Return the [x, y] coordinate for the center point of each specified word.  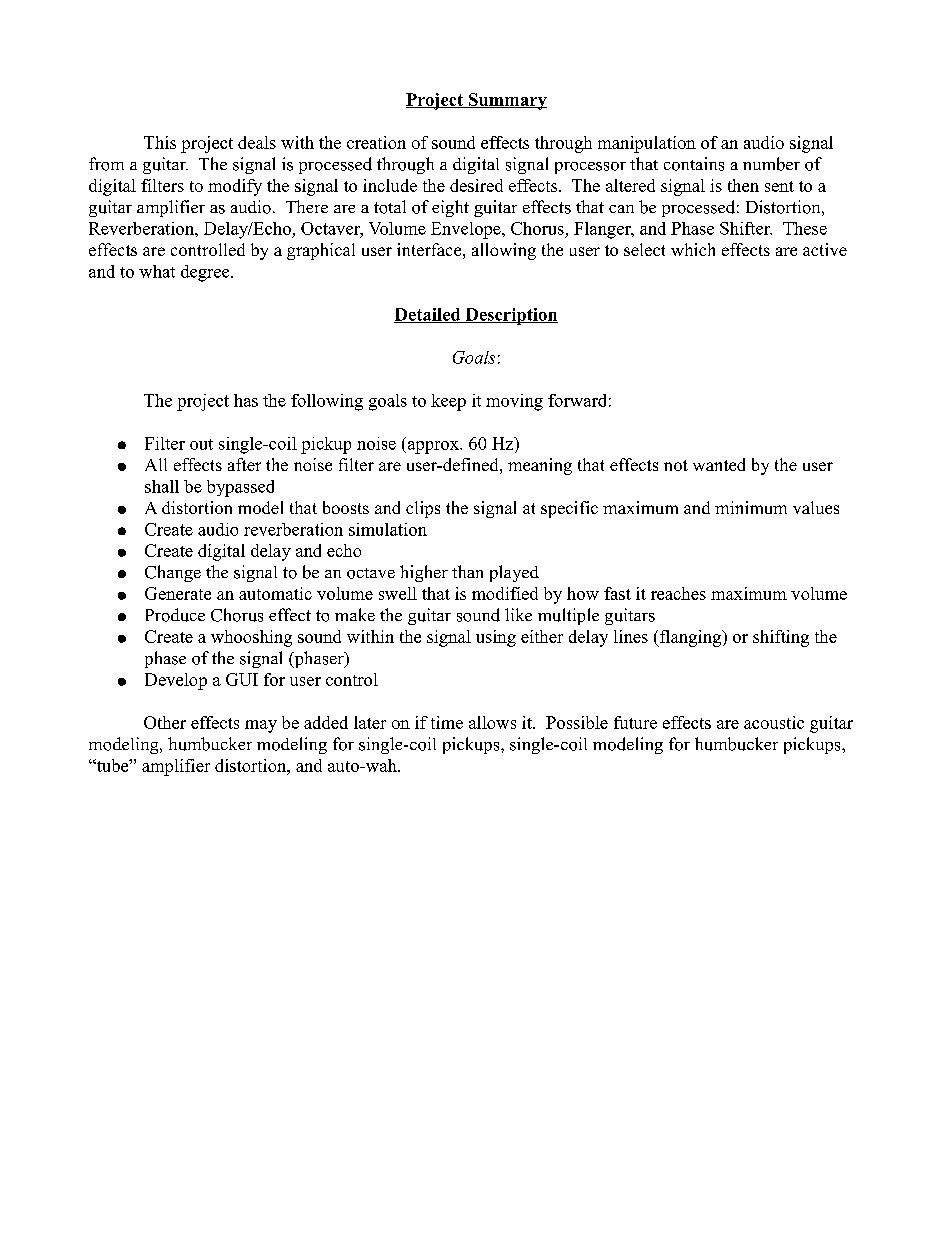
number [771, 164]
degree [206, 273]
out [201, 444]
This [160, 142]
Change [173, 573]
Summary [507, 101]
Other [165, 722]
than [467, 571]
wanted [719, 464]
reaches [678, 593]
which [693, 249]
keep [448, 402]
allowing [504, 251]
